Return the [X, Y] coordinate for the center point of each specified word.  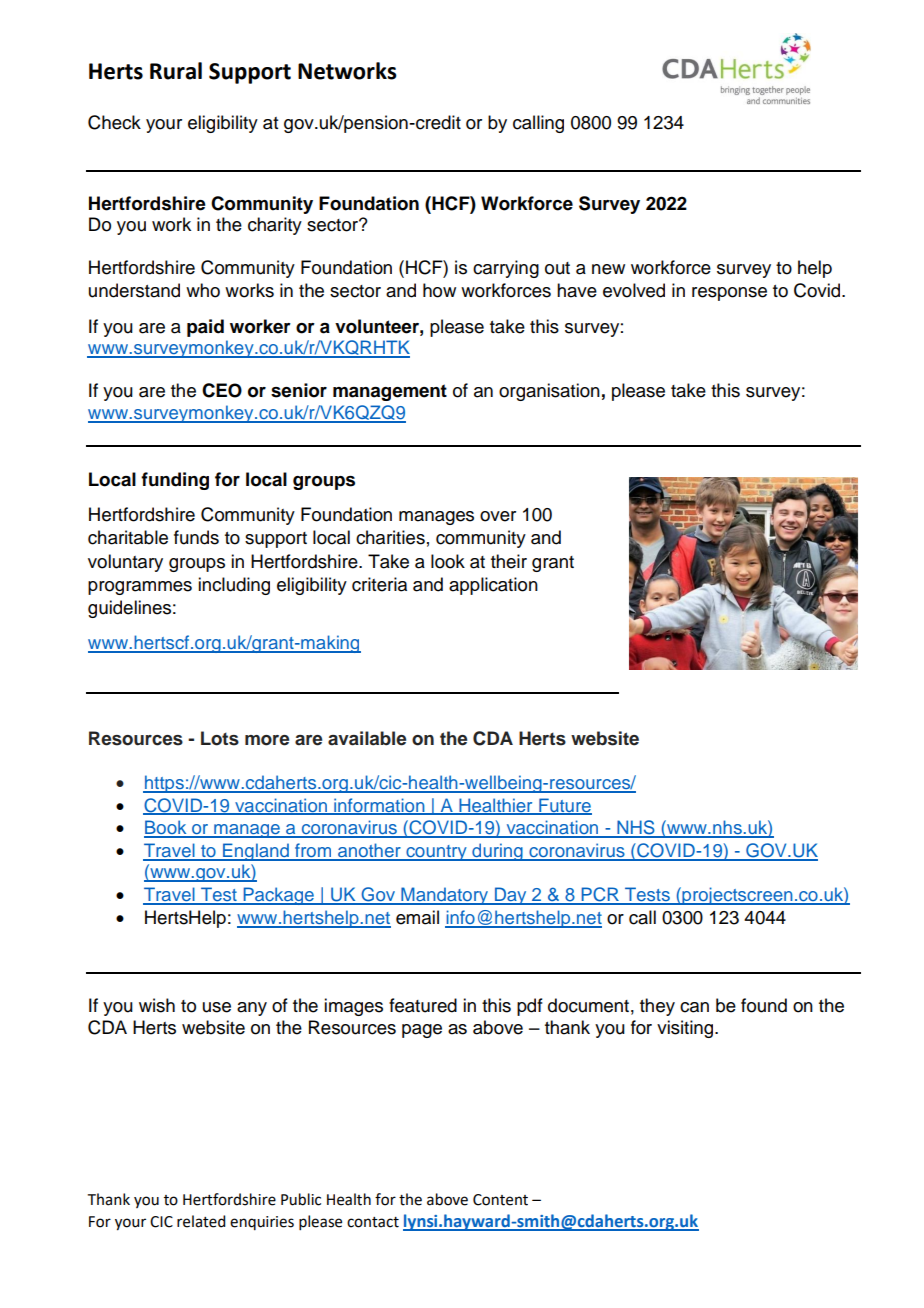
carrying [506, 269]
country [436, 853]
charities [390, 537]
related [201, 1221]
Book [166, 828]
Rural [176, 71]
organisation [549, 392]
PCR [600, 895]
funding [175, 481]
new [608, 269]
